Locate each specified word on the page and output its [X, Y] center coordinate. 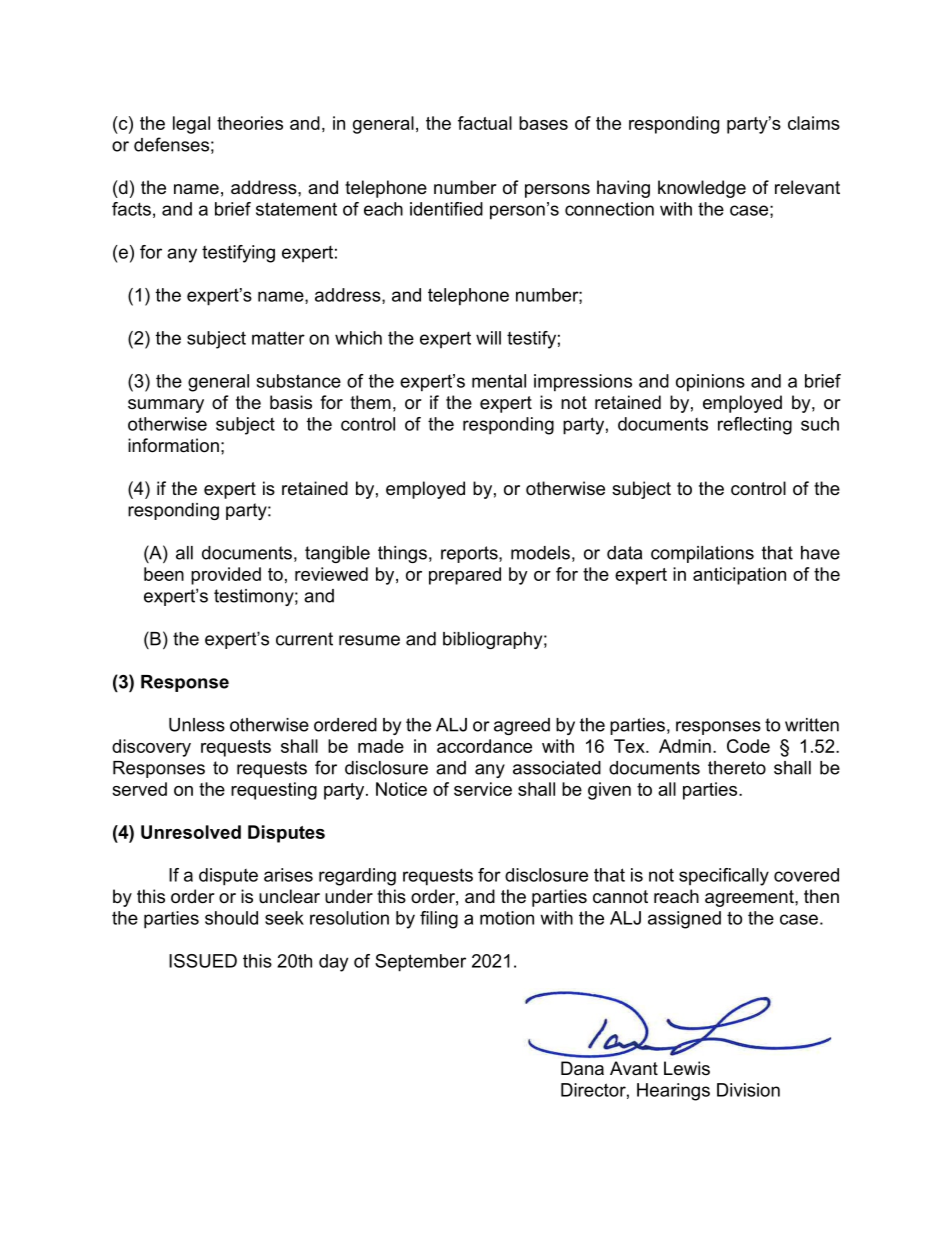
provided [226, 576]
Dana [582, 1068]
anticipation [739, 576]
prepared [465, 576]
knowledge [702, 189]
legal [191, 125]
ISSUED [203, 961]
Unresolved [191, 832]
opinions [710, 383]
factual [485, 123]
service [483, 789]
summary [166, 406]
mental [499, 381]
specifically [724, 877]
